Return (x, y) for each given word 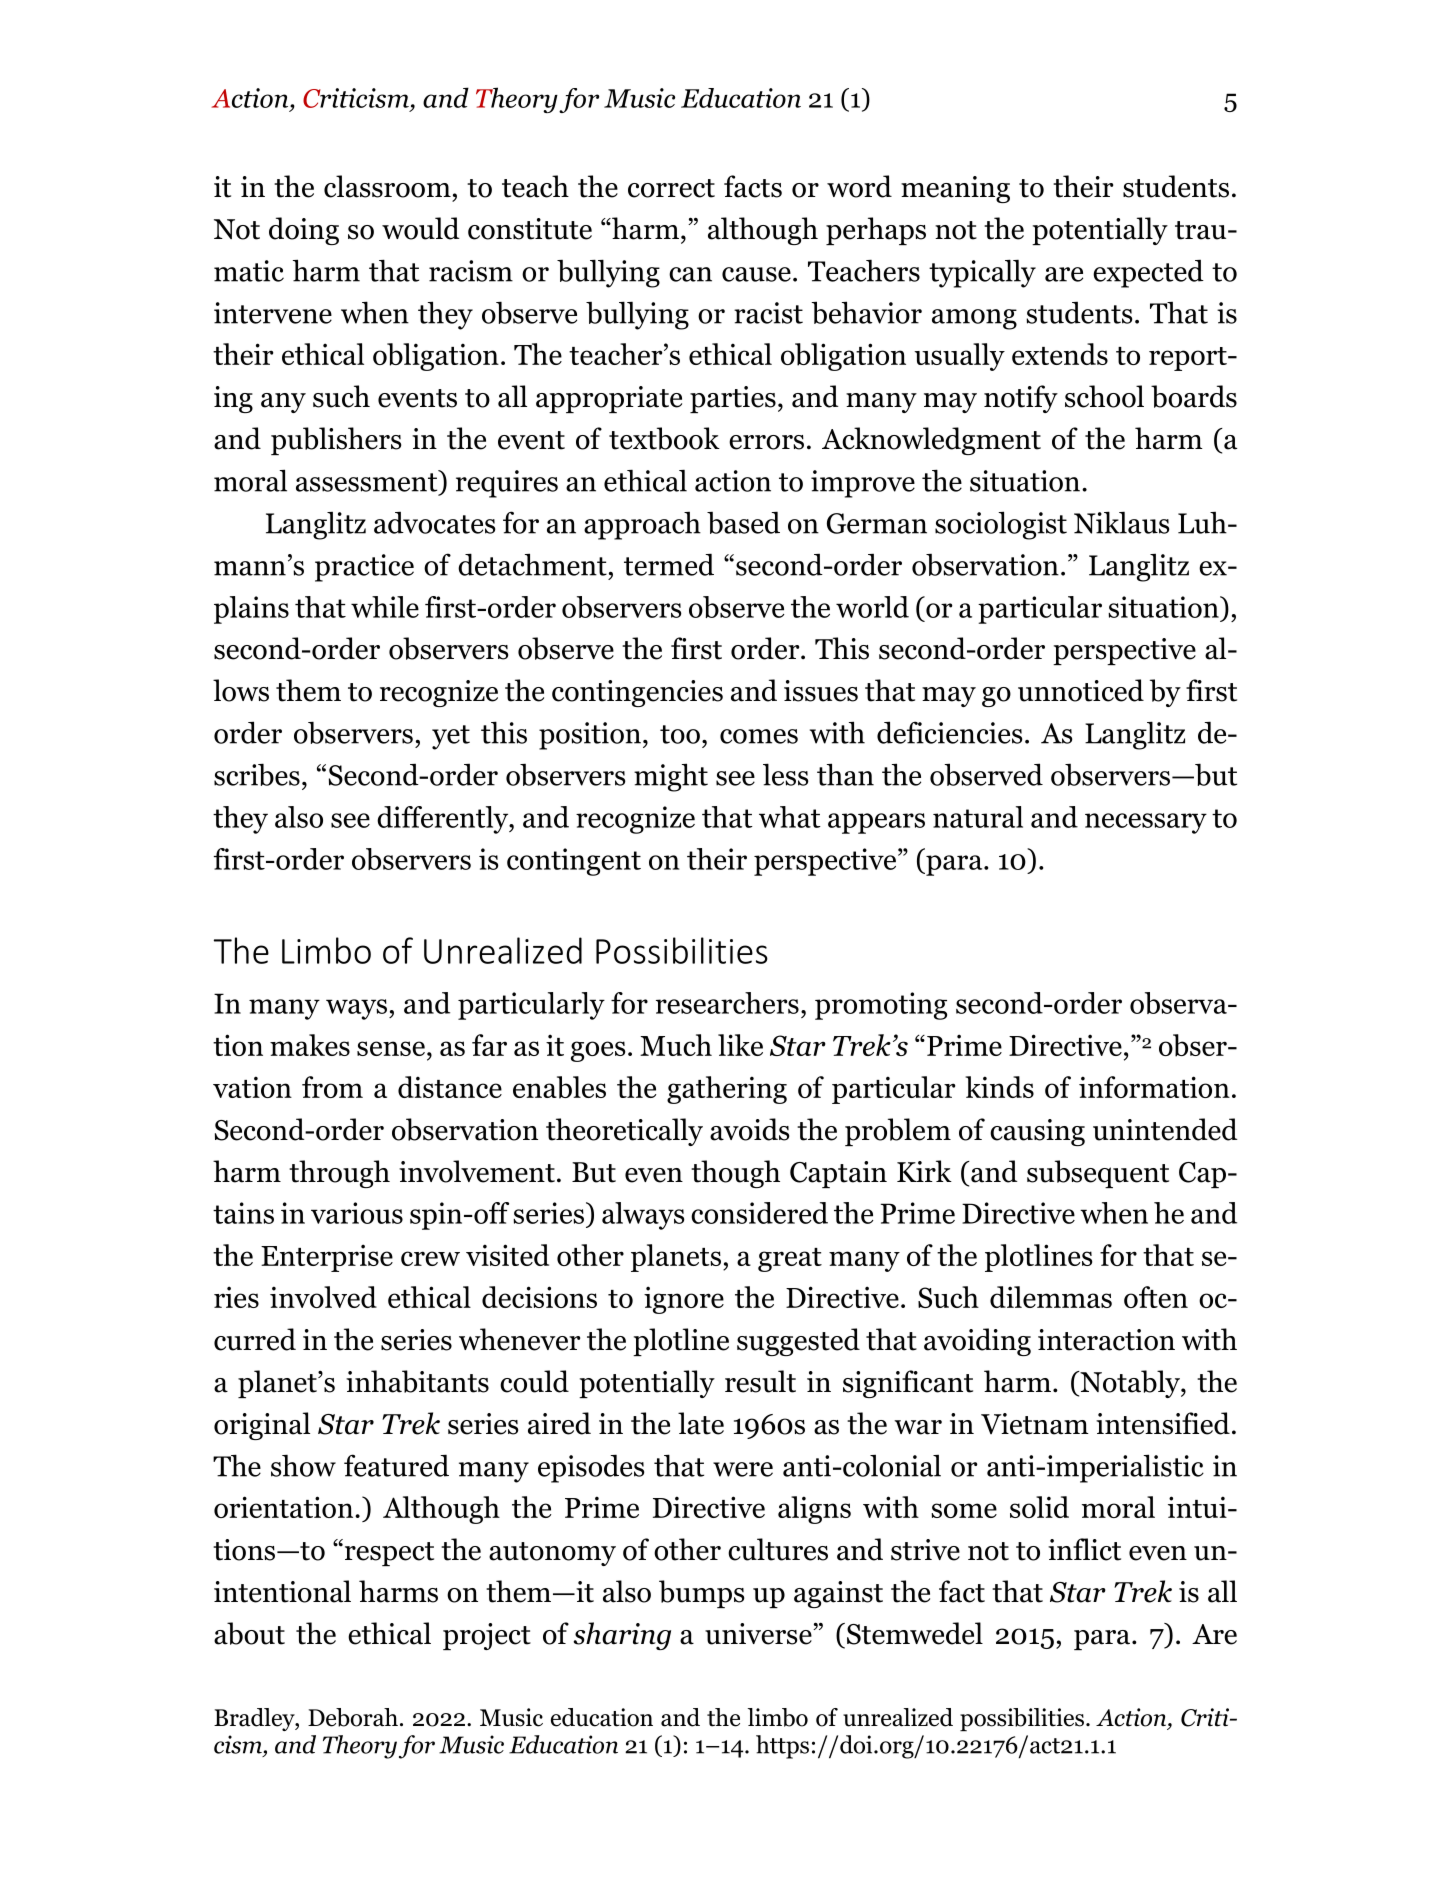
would (420, 228)
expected (1148, 274)
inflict (1084, 1549)
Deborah (353, 1717)
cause (756, 274)
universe (759, 1634)
